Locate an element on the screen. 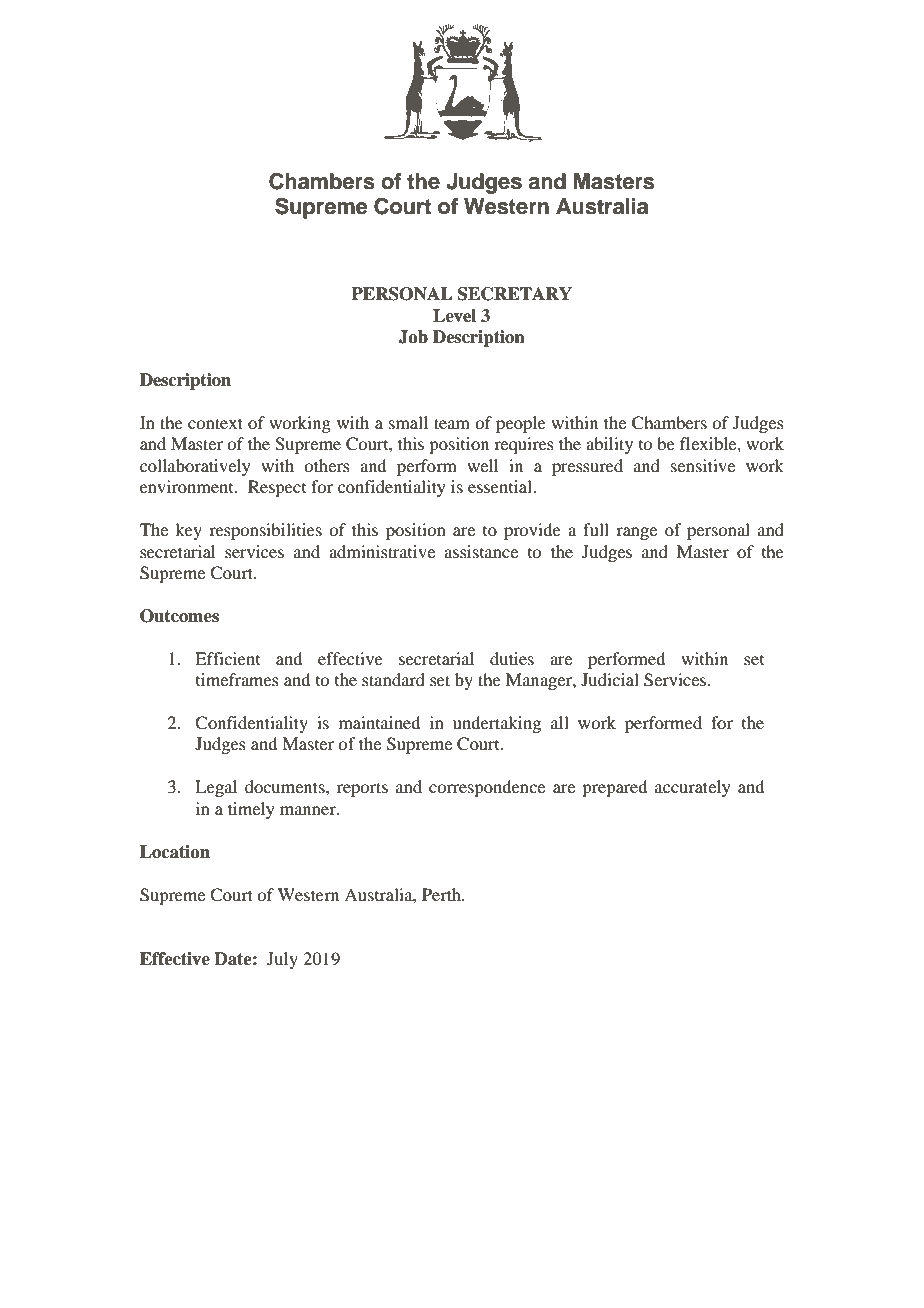 This screenshot has height=1308, width=924. Efficient is located at coordinates (227, 658).
